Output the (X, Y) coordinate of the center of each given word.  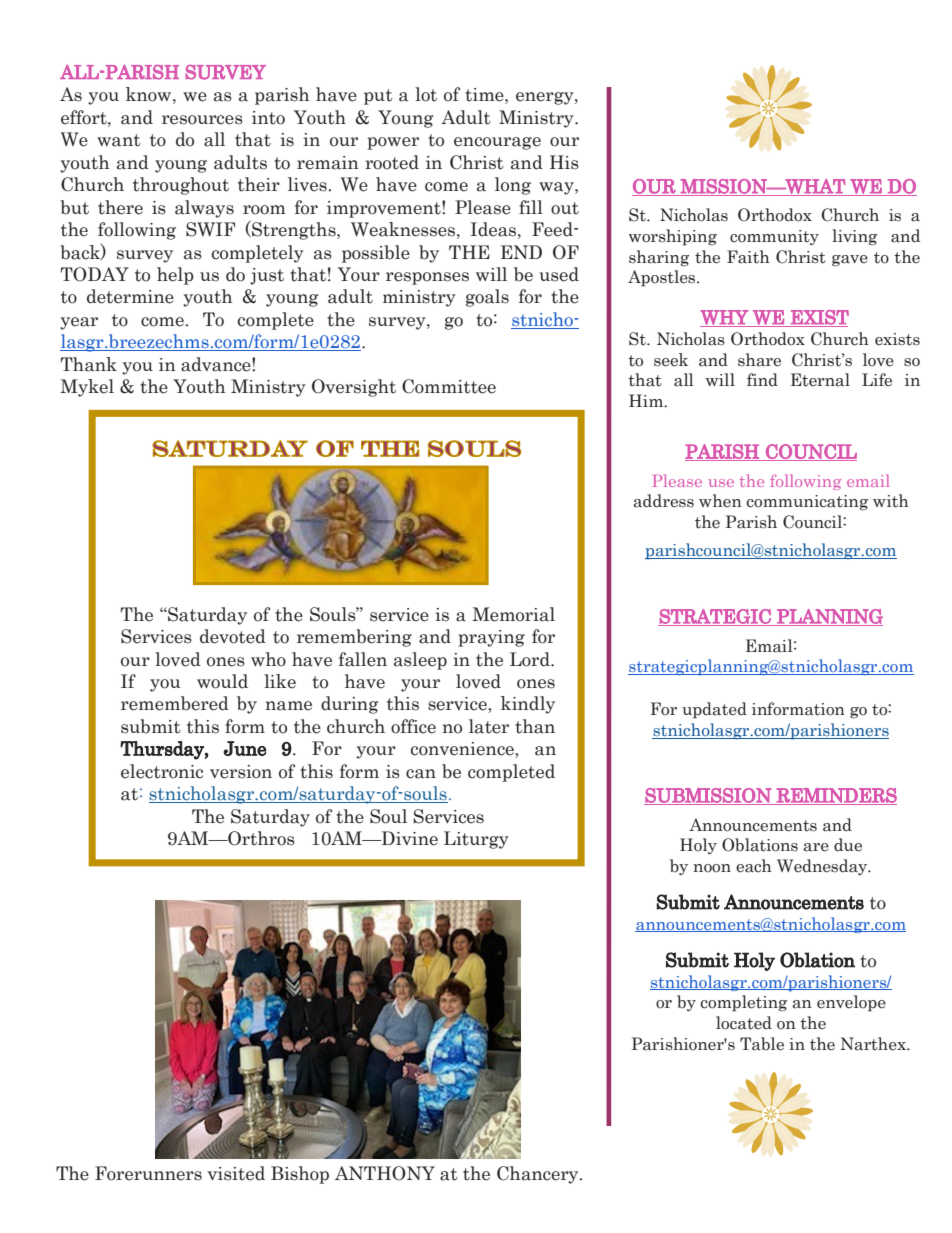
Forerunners (148, 1173)
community (774, 237)
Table (762, 1044)
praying (491, 638)
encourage (497, 143)
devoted (233, 636)
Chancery (539, 1175)
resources (202, 120)
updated (714, 710)
